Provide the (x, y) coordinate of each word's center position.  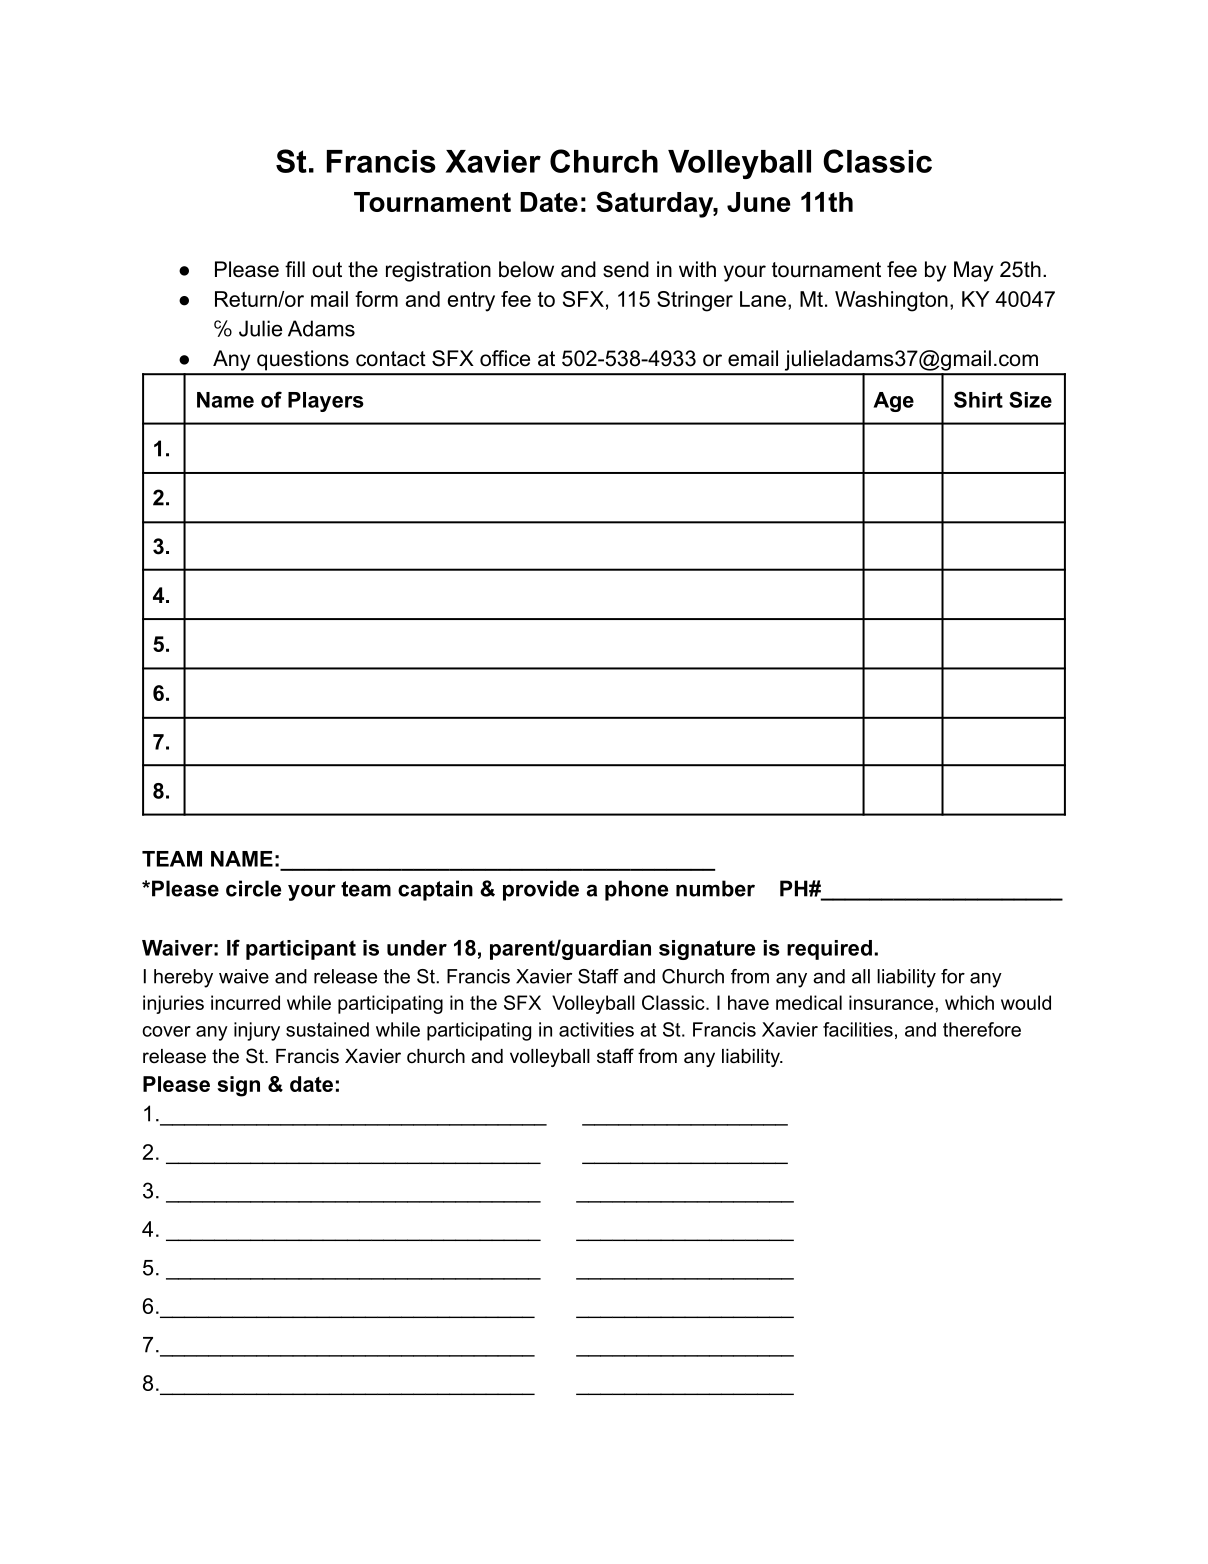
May (973, 271)
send (626, 269)
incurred (245, 1002)
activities (596, 1029)
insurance (892, 1002)
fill (295, 269)
